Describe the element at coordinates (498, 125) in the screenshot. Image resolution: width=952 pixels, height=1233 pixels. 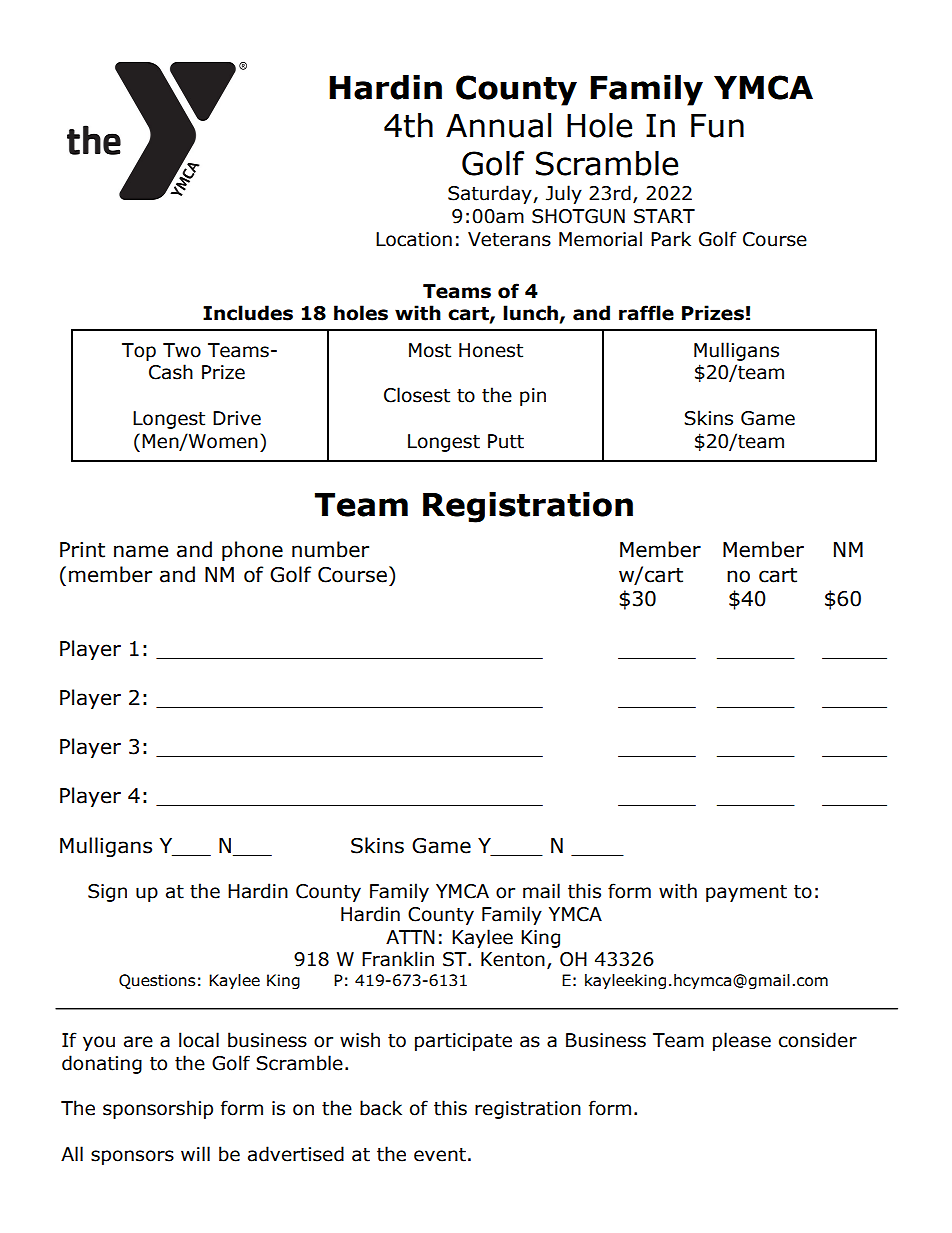
I see `Annual` at that location.
